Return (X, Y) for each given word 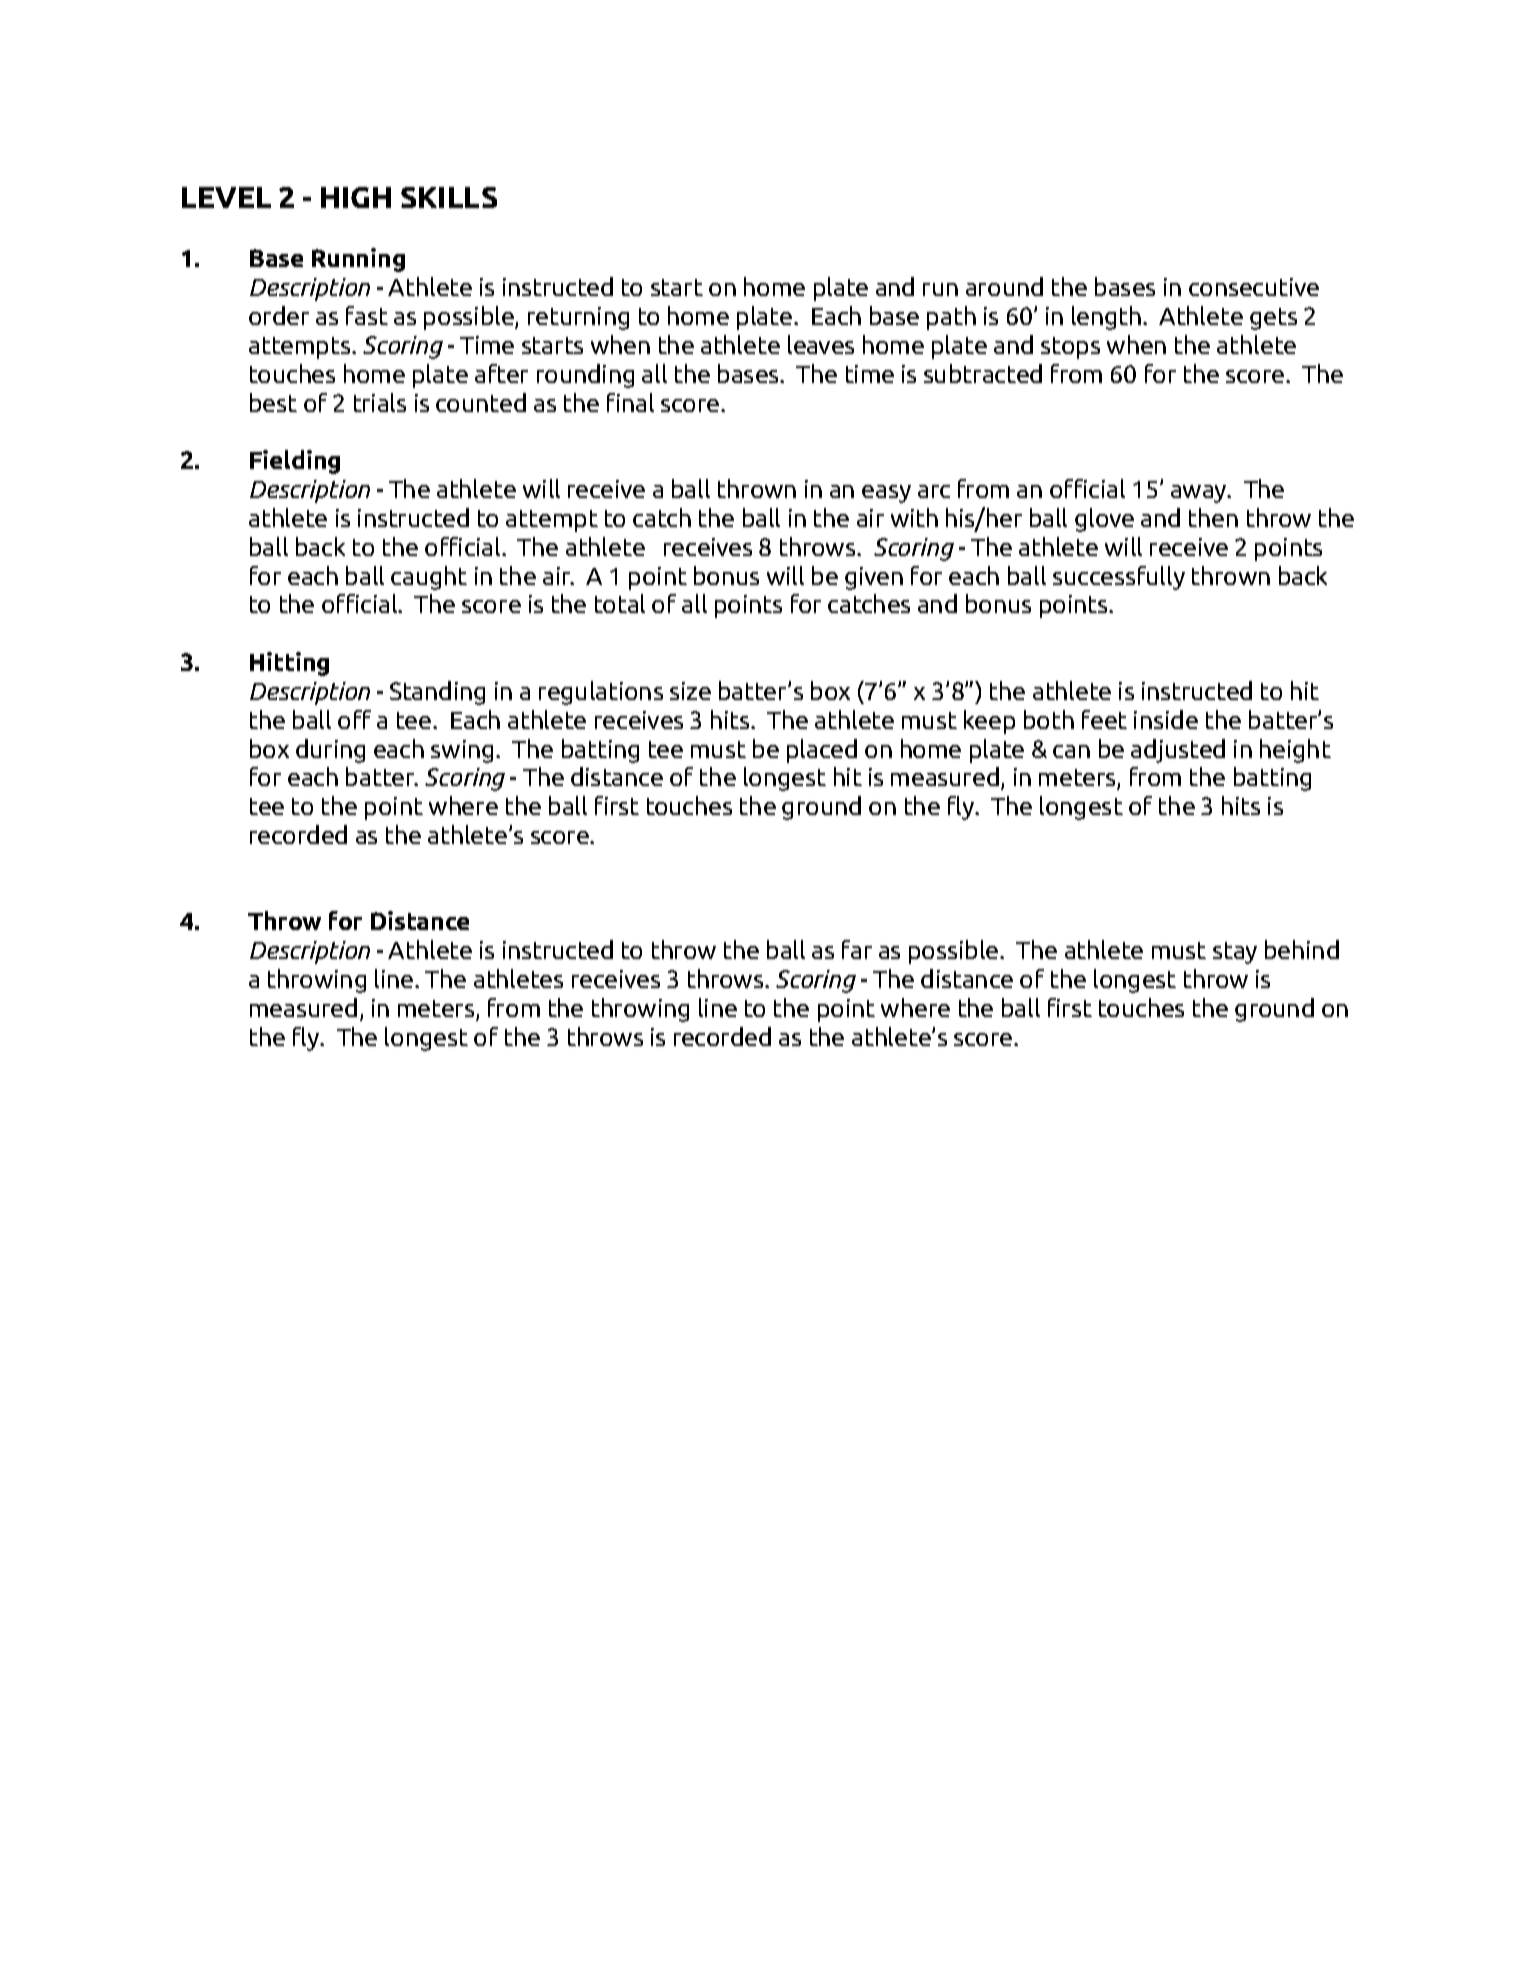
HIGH (356, 197)
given (874, 578)
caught (429, 578)
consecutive (1254, 287)
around (1004, 286)
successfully (1119, 578)
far (857, 949)
